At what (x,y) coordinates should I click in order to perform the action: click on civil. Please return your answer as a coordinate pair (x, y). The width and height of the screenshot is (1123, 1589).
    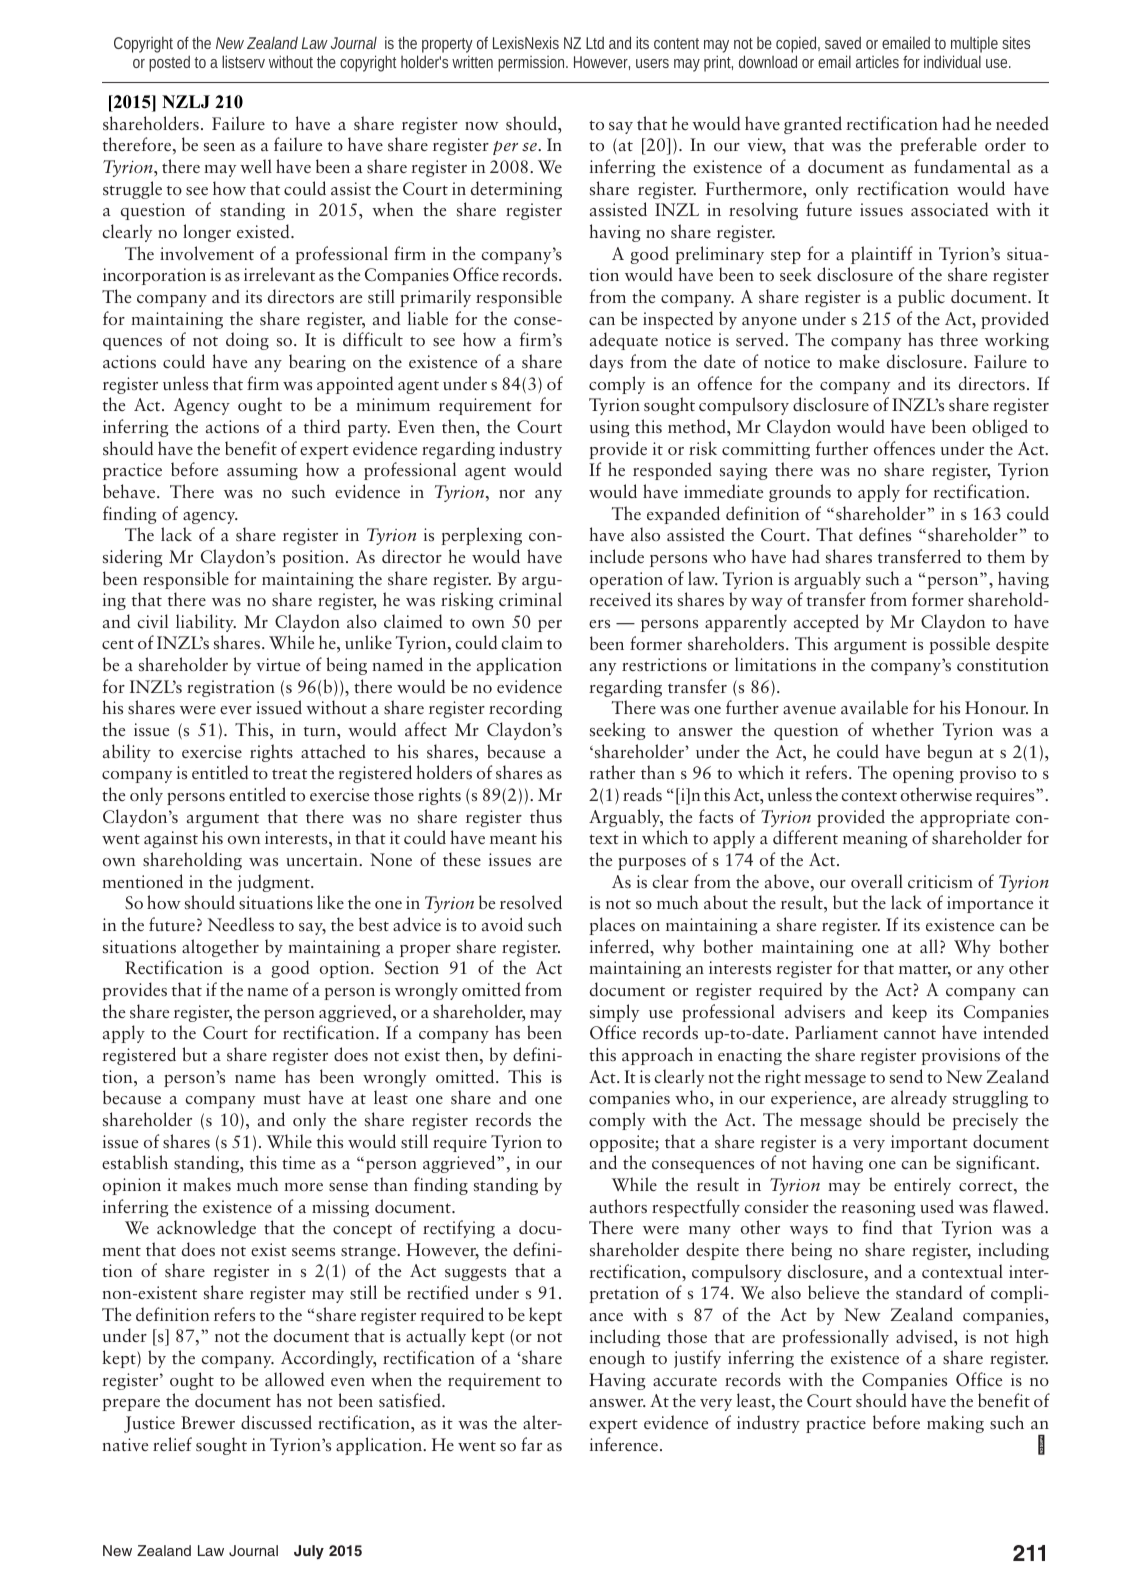
    Looking at the image, I should click on (152, 621).
